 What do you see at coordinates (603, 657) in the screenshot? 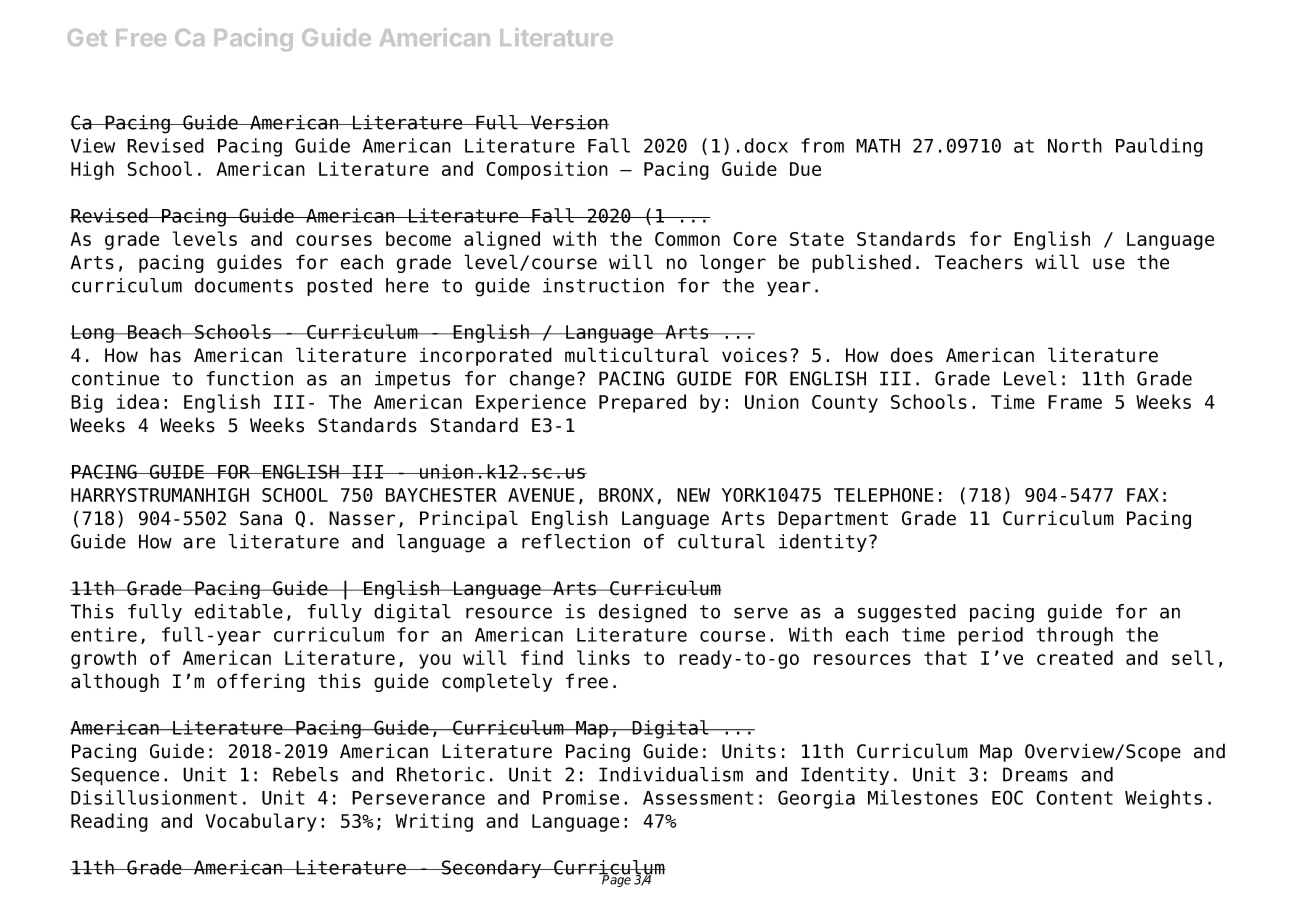
I see `links` at bounding box center [603, 657].
